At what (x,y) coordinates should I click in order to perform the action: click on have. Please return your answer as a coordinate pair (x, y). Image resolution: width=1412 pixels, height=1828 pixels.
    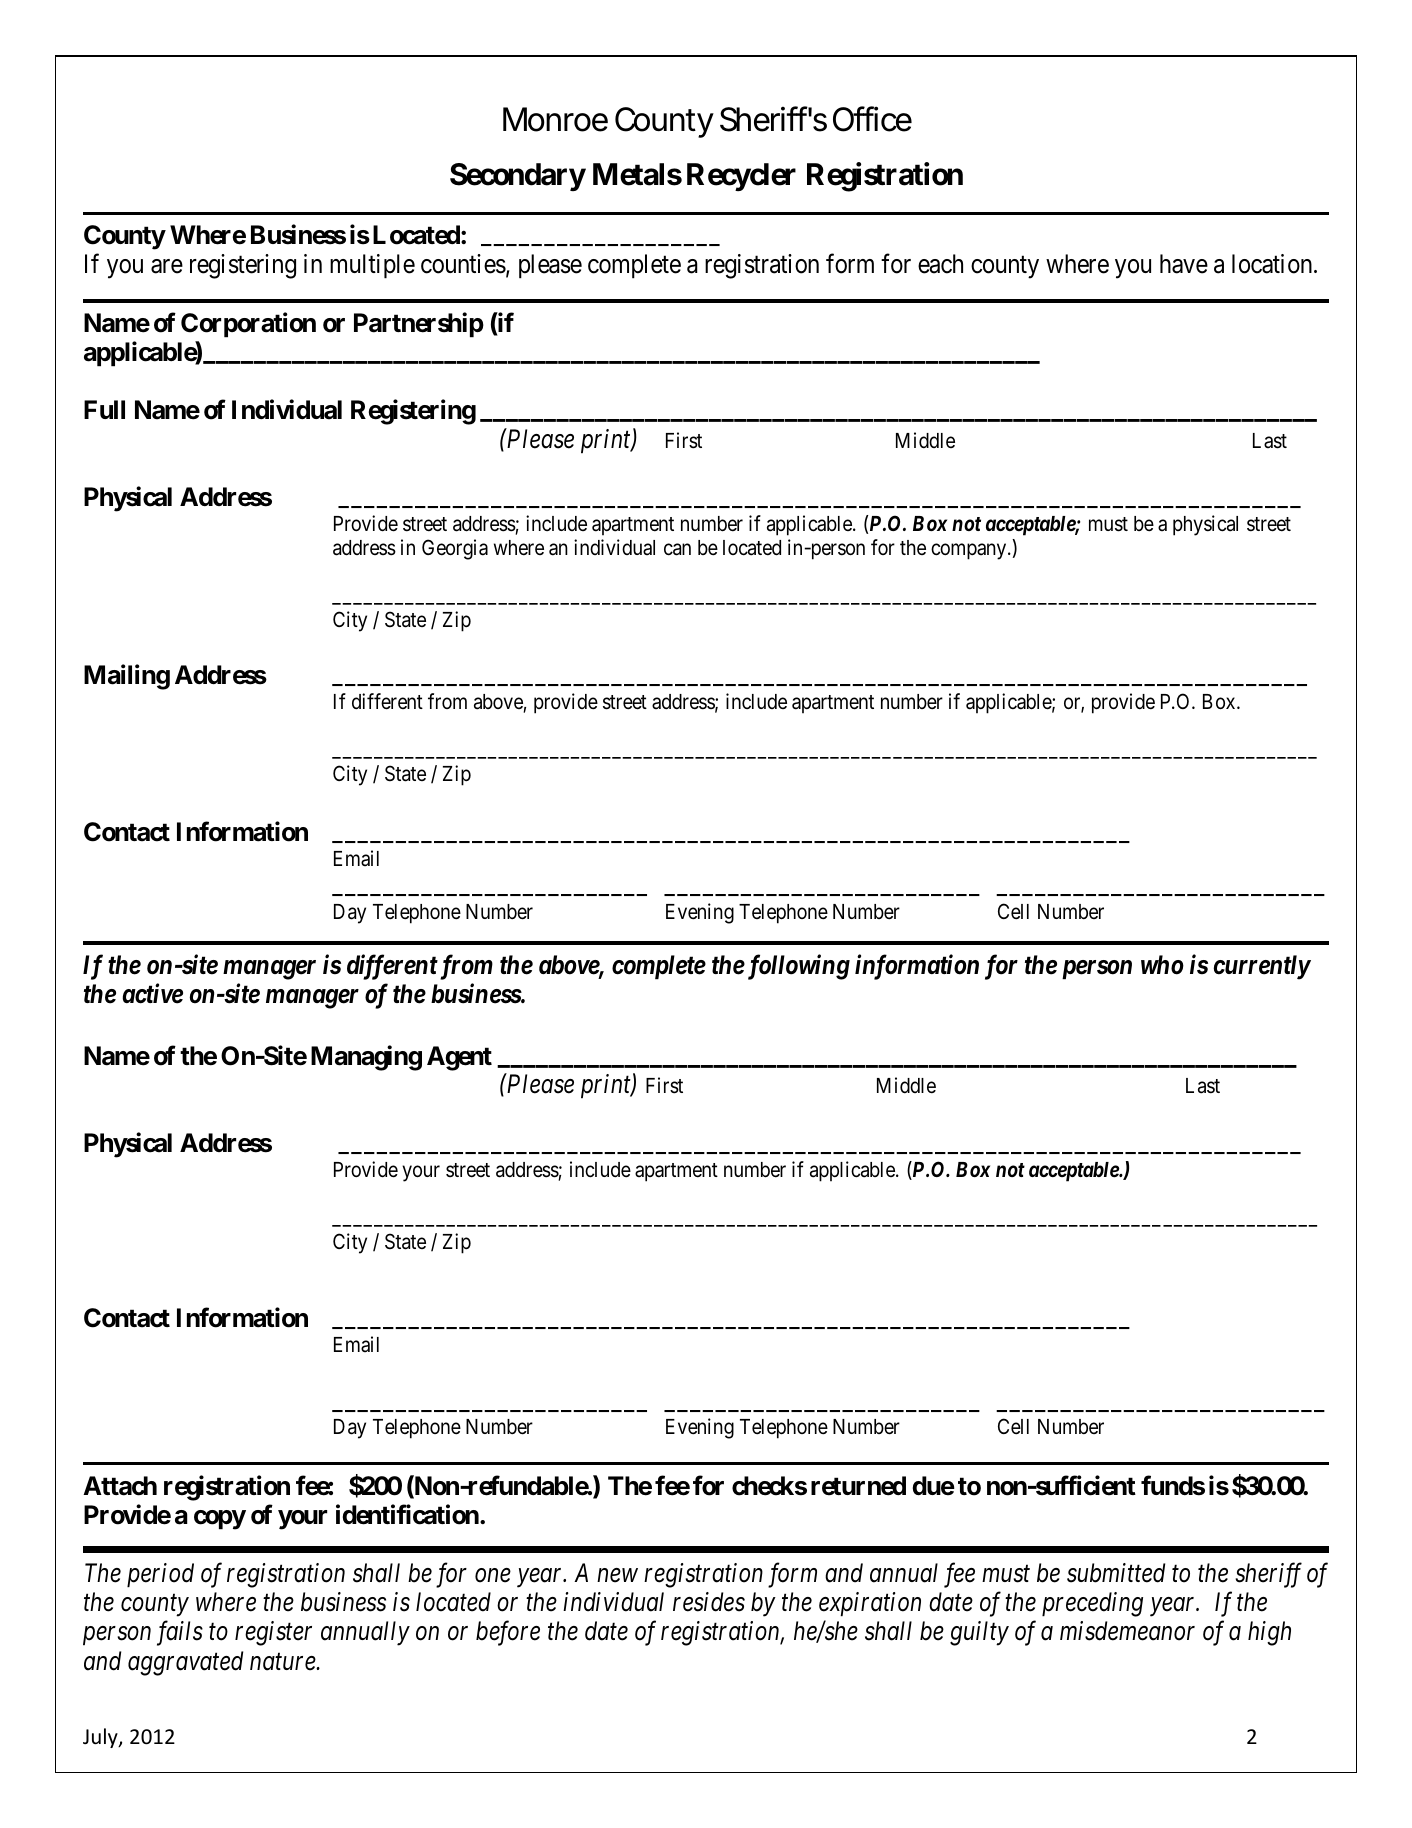
    Looking at the image, I should click on (1184, 264).
